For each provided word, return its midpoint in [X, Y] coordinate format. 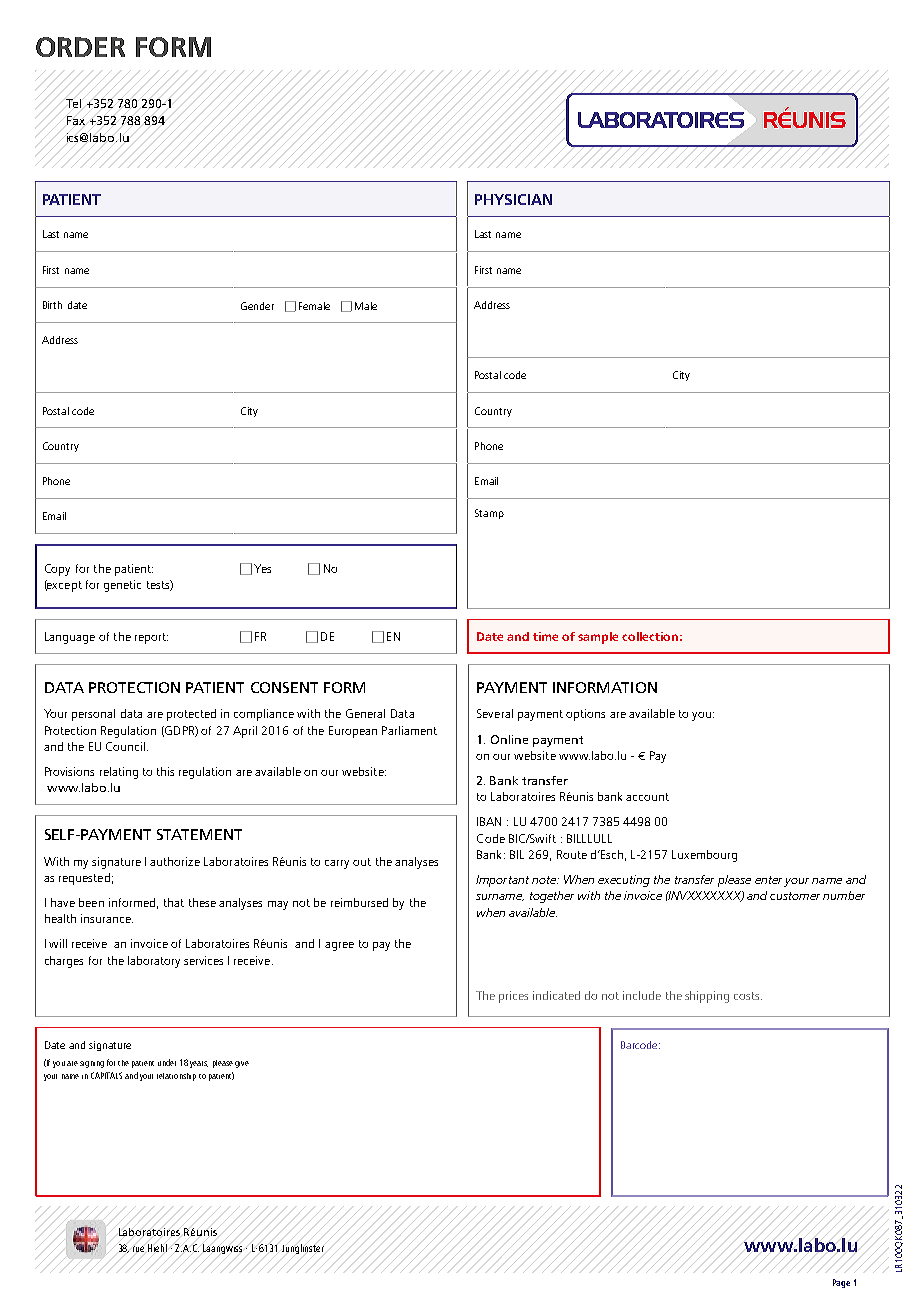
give [242, 1064]
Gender [257, 306]
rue [138, 1249]
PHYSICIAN [513, 199]
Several [495, 713]
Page [841, 1283]
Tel [73, 103]
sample [598, 638]
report [151, 638]
